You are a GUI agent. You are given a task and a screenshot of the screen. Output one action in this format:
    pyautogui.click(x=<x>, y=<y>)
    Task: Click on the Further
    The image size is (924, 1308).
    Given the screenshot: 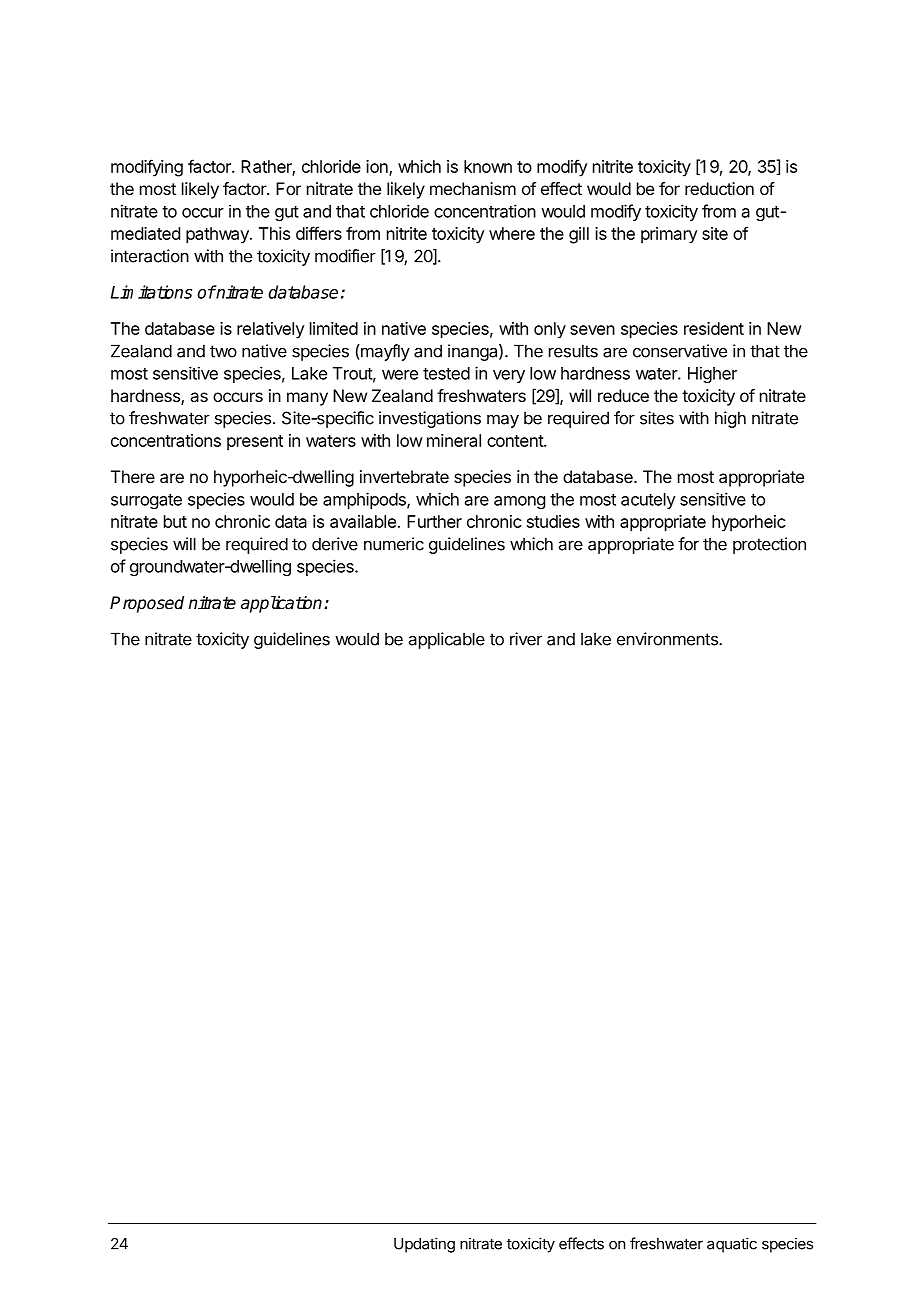 What is the action you would take?
    pyautogui.click(x=434, y=521)
